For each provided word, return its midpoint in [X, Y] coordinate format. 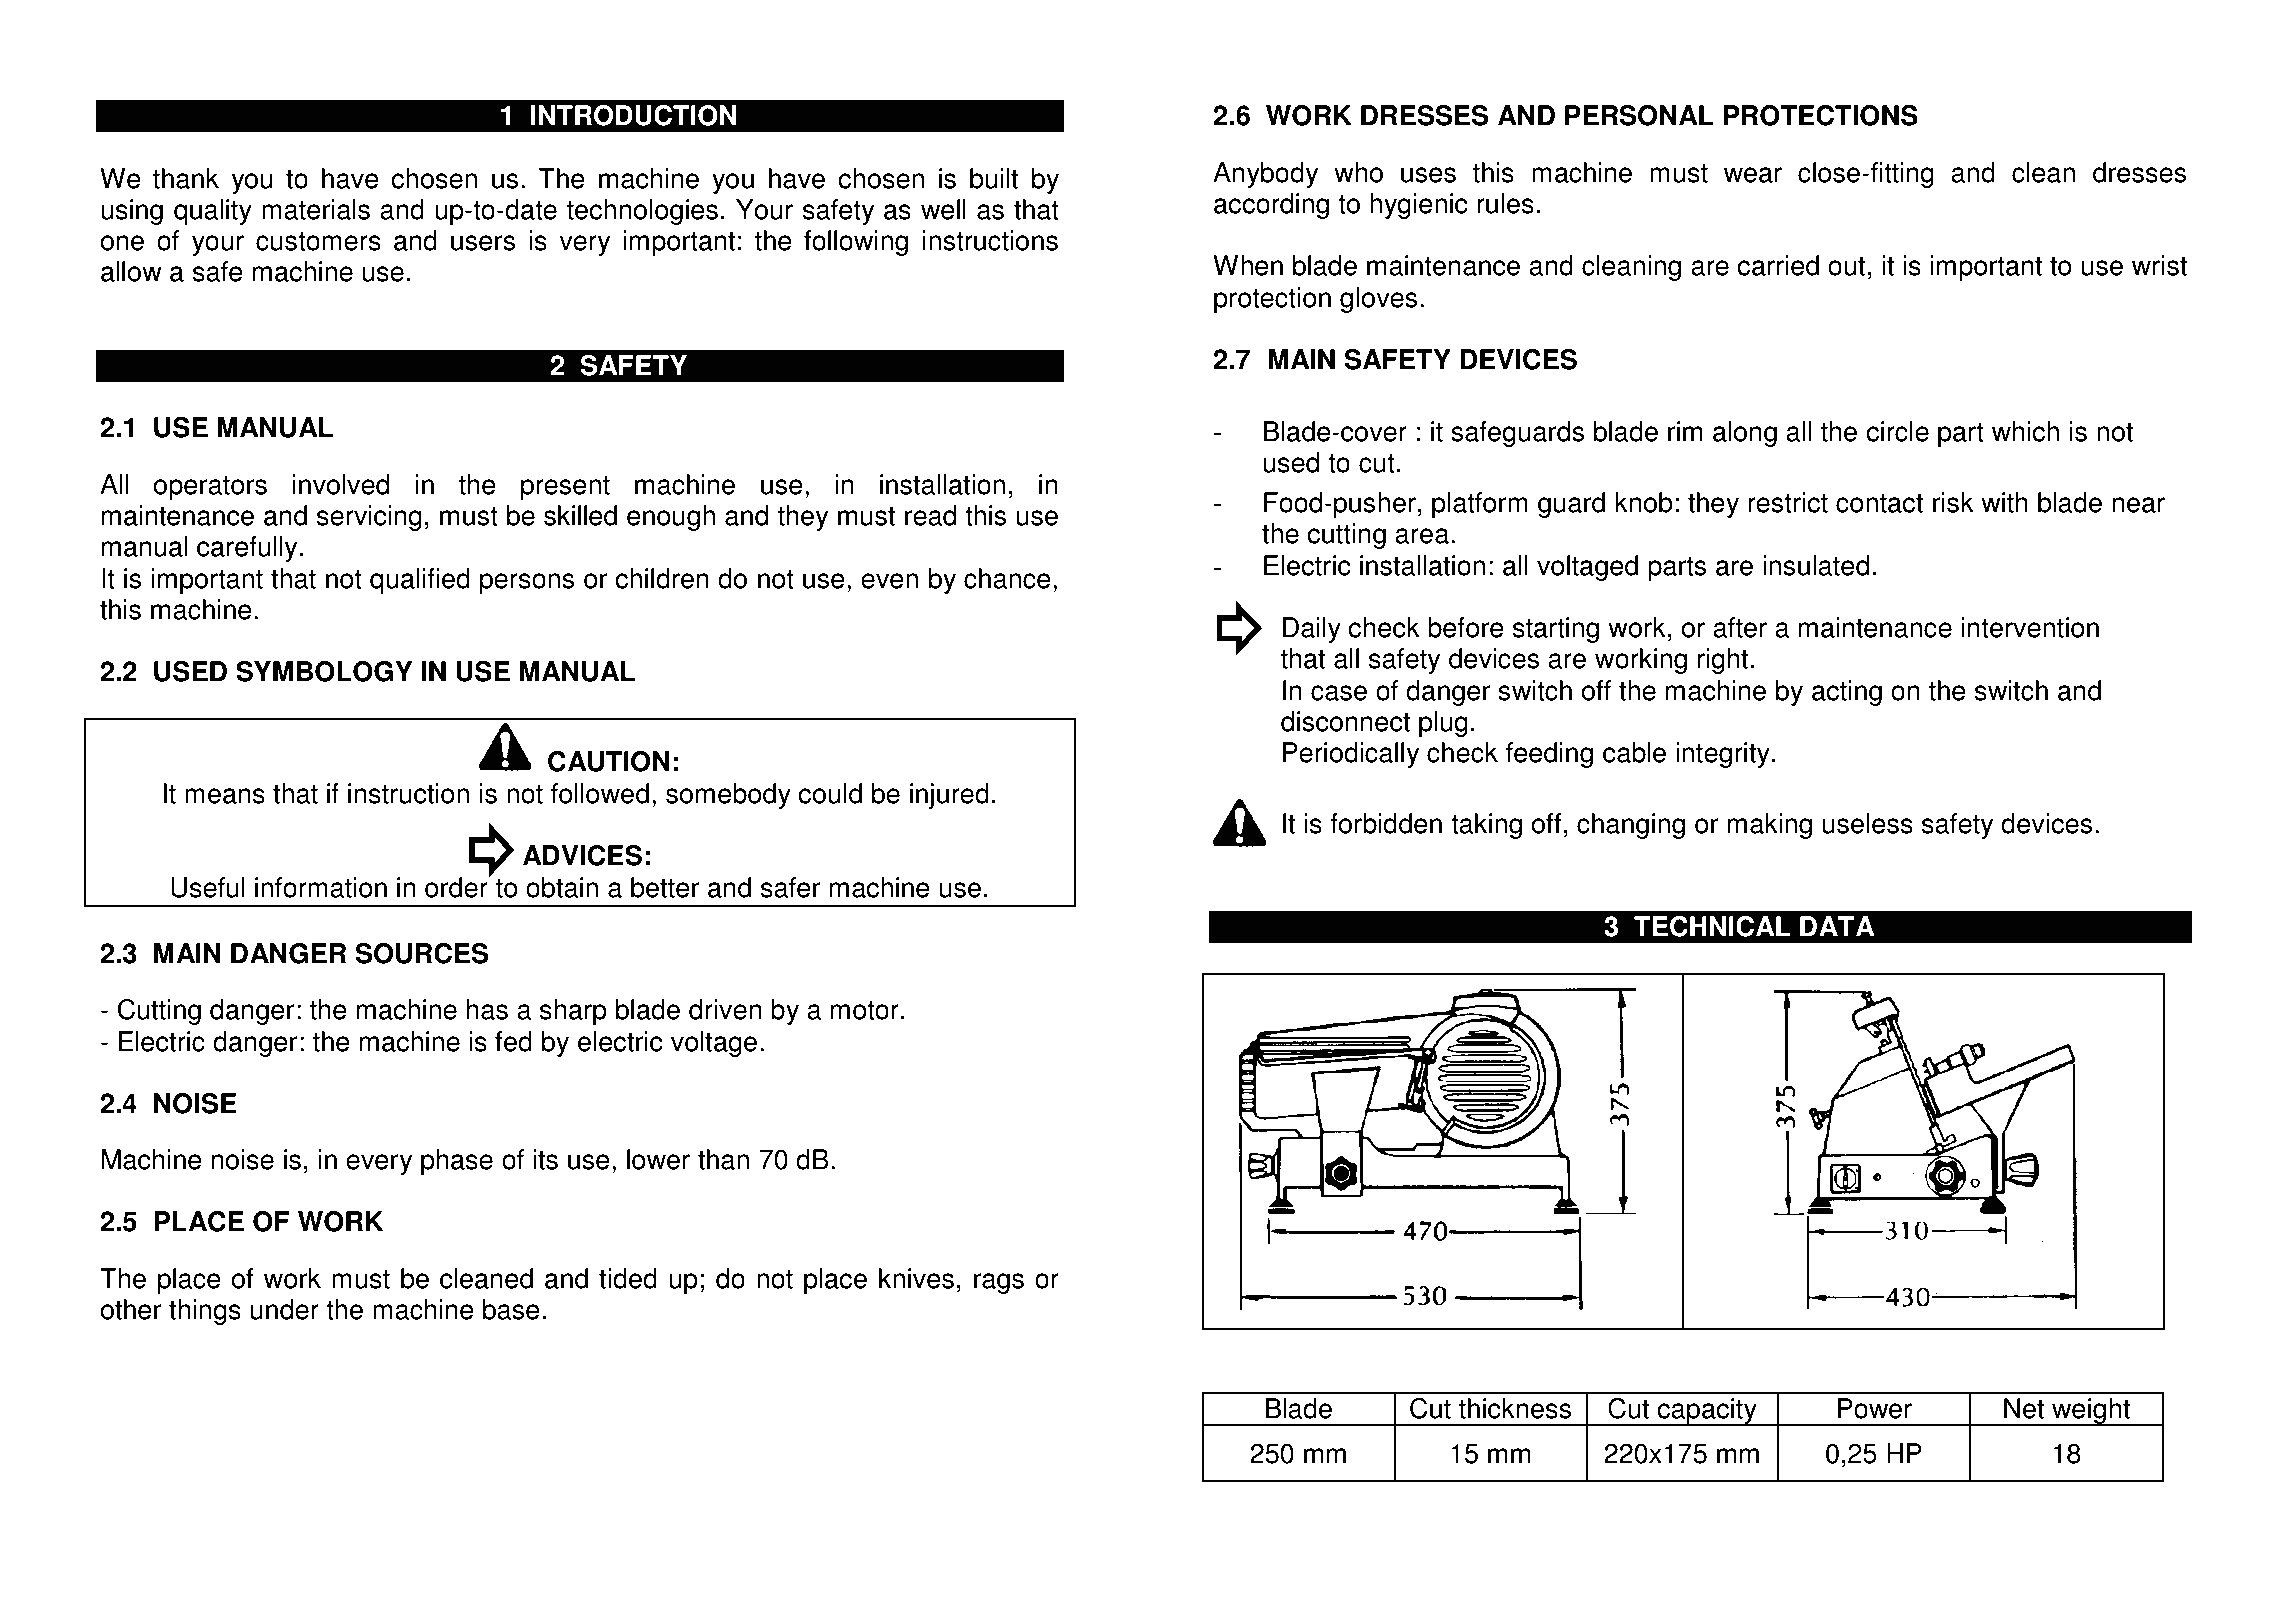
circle [1897, 431]
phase [457, 1162]
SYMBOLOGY [324, 671]
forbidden [1386, 823]
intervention [2030, 627]
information [321, 887]
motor [864, 1010]
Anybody [1265, 175]
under [285, 1309]
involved [341, 484]
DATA [1837, 926]
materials [316, 209]
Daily [1312, 630]
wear [1753, 175]
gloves [1378, 300]
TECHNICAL [1712, 926]
